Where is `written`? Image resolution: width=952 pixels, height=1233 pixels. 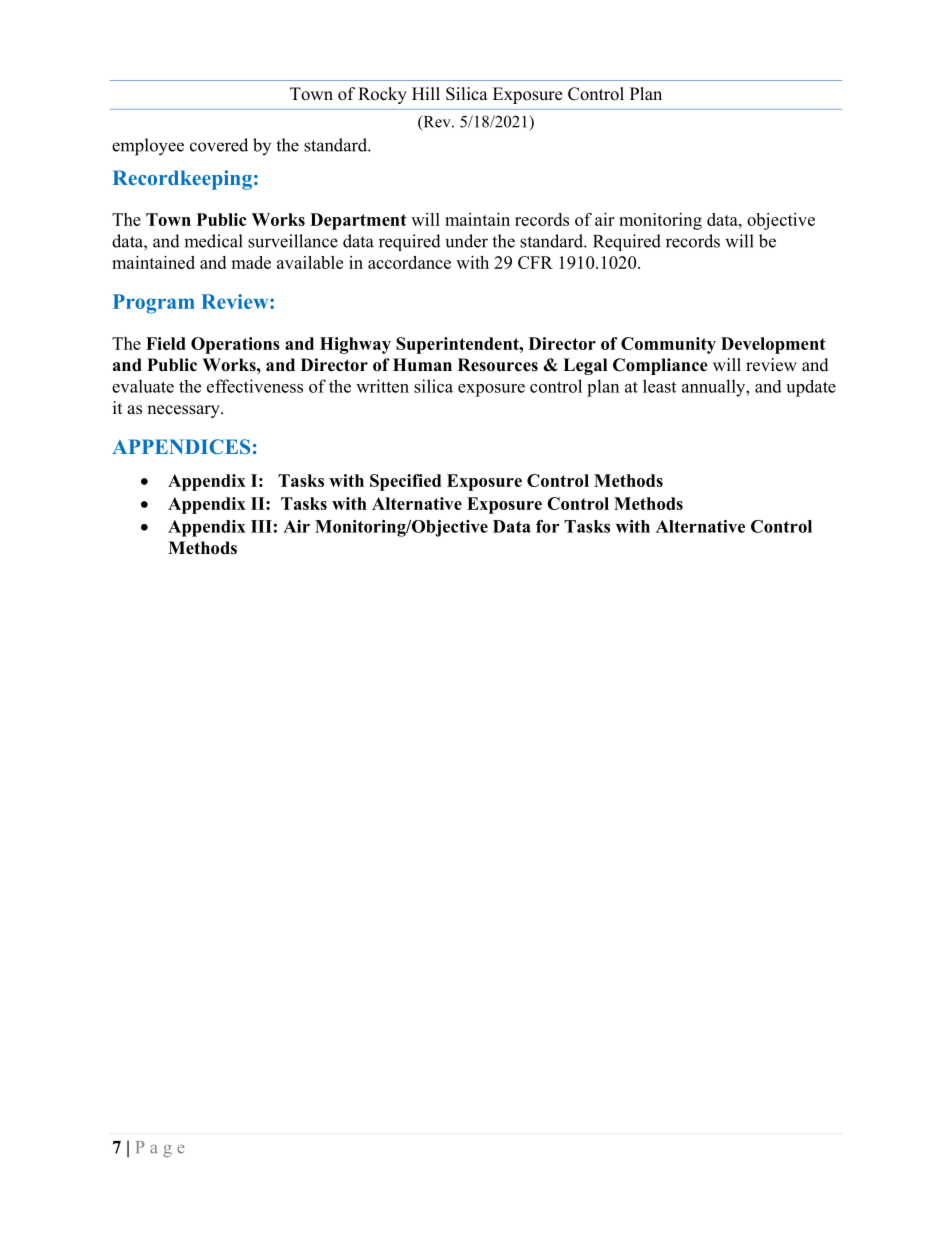 written is located at coordinates (382, 386).
